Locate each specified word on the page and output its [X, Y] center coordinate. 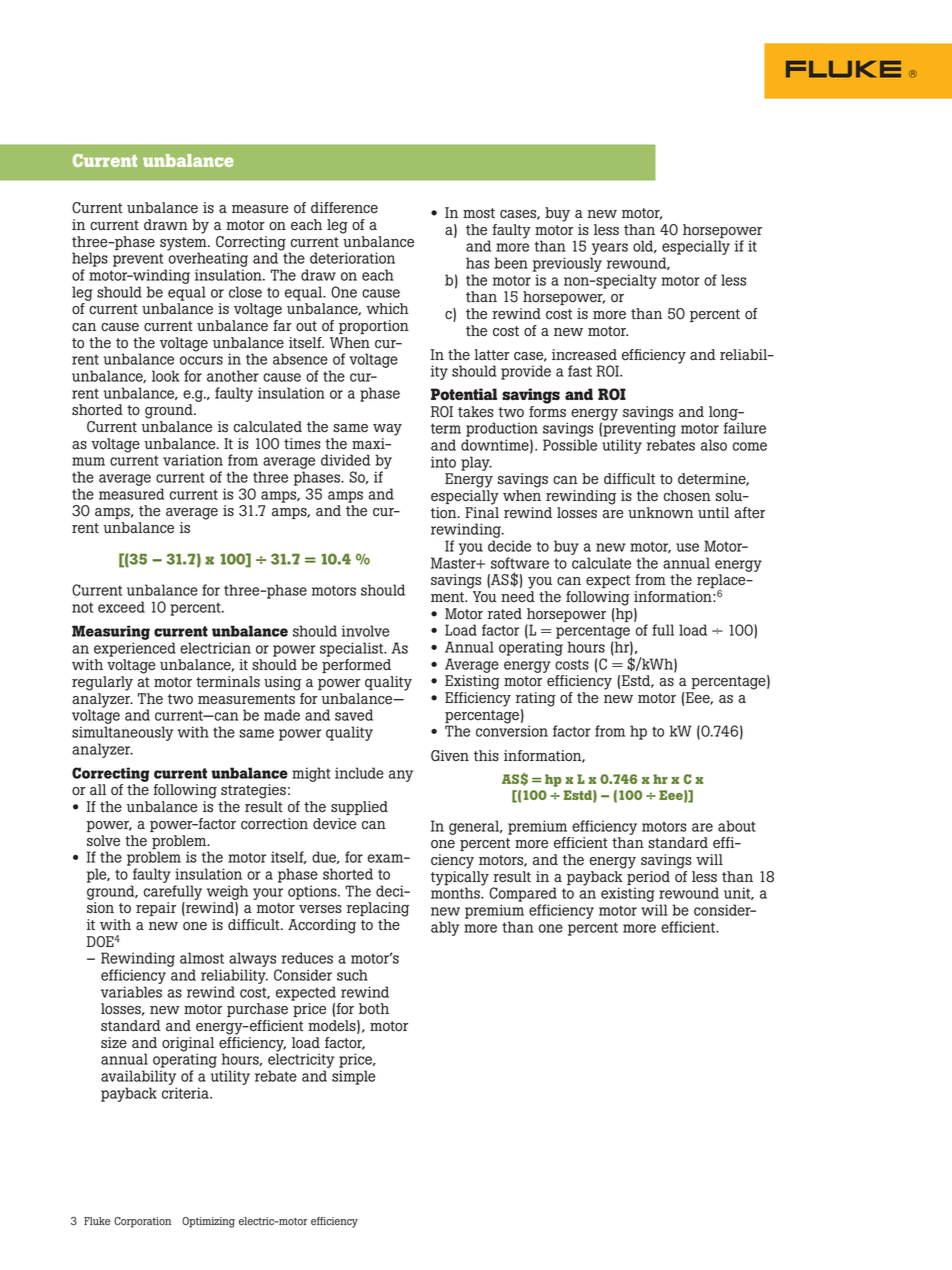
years [609, 250]
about [737, 826]
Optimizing [208, 1222]
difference [344, 208]
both [374, 1009]
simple [353, 1077]
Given [450, 756]
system [184, 245]
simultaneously [122, 735]
